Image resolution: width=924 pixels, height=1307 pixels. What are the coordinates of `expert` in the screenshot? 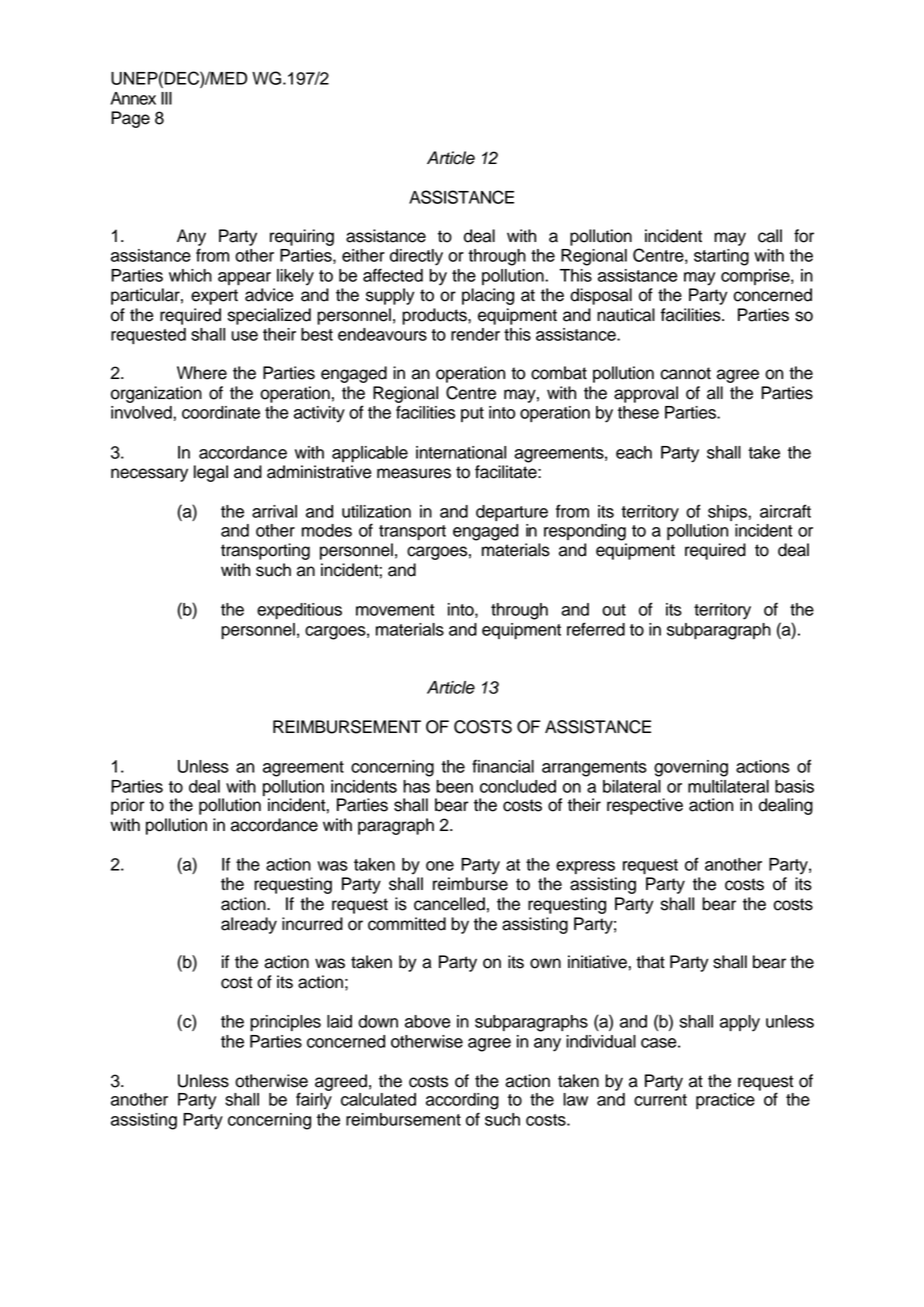 It's located at (214, 297).
